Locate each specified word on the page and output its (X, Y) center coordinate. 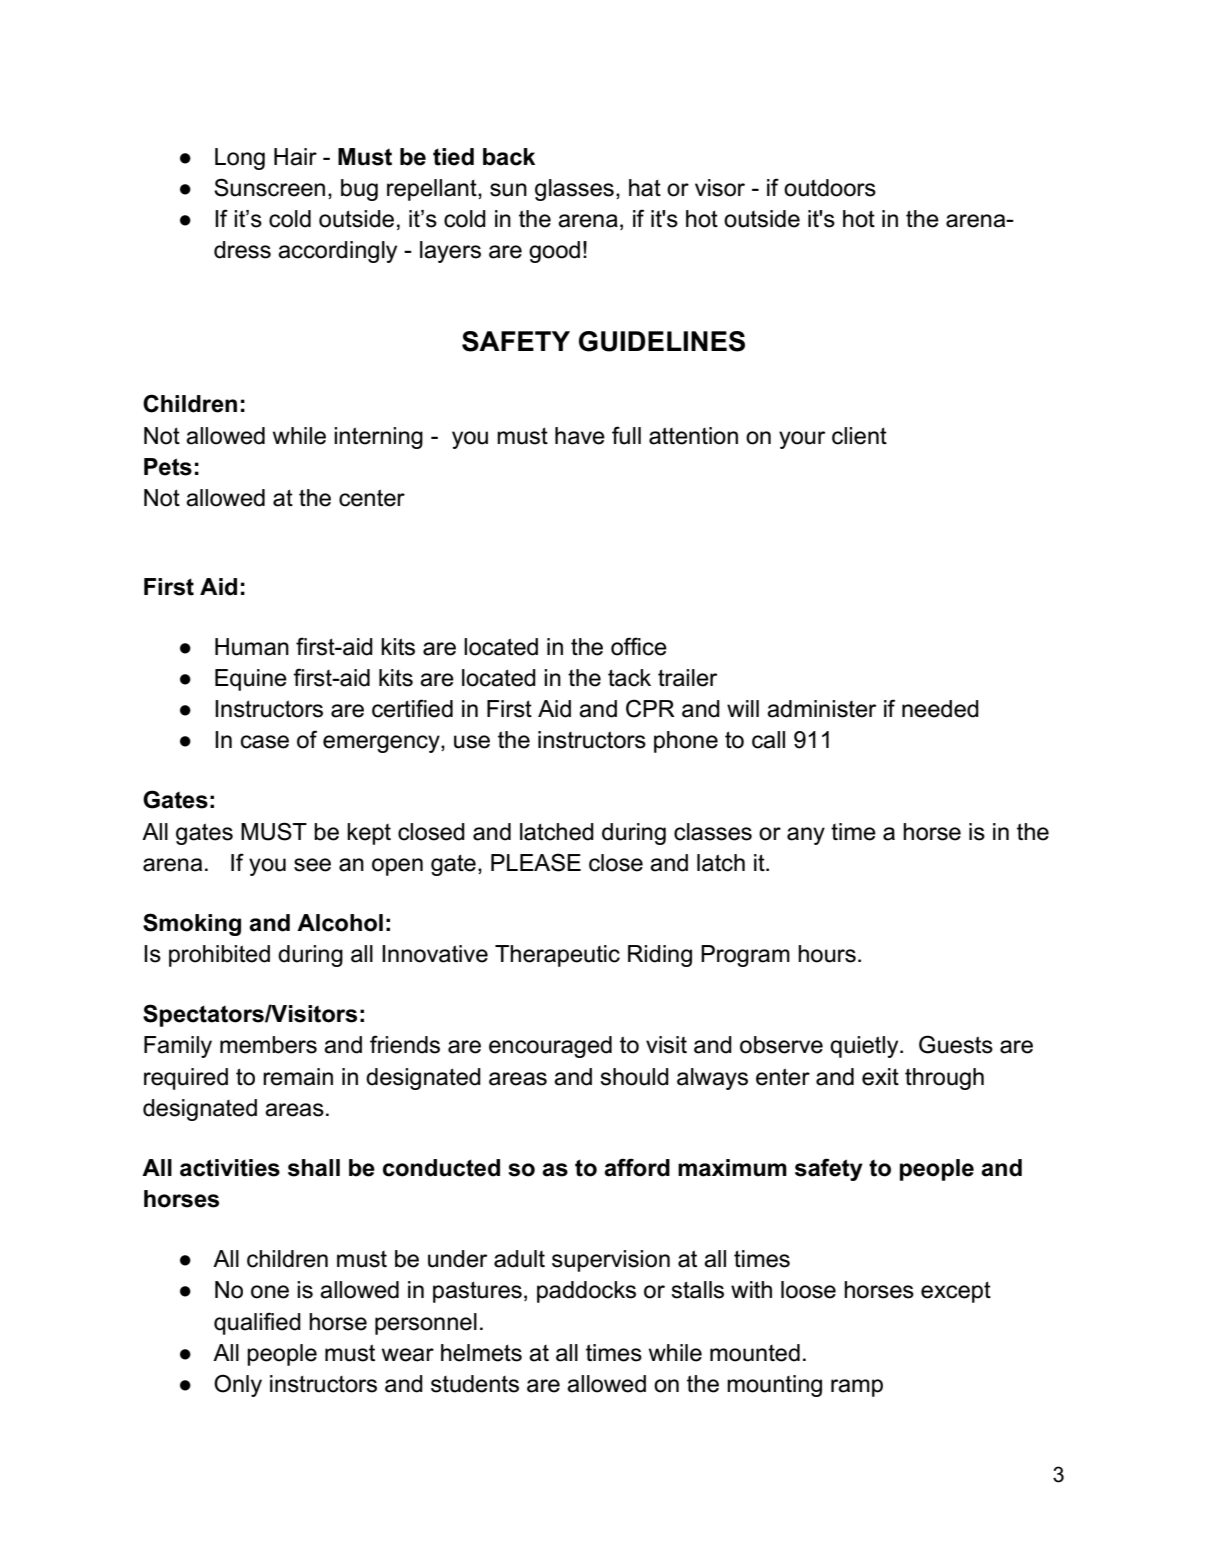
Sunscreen (269, 187)
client (859, 436)
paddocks (586, 1292)
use (472, 742)
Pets (168, 467)
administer (821, 709)
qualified (257, 1323)
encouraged (550, 1047)
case (265, 742)
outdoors (830, 188)
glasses (574, 190)
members (268, 1045)
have (580, 436)
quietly (865, 1047)
